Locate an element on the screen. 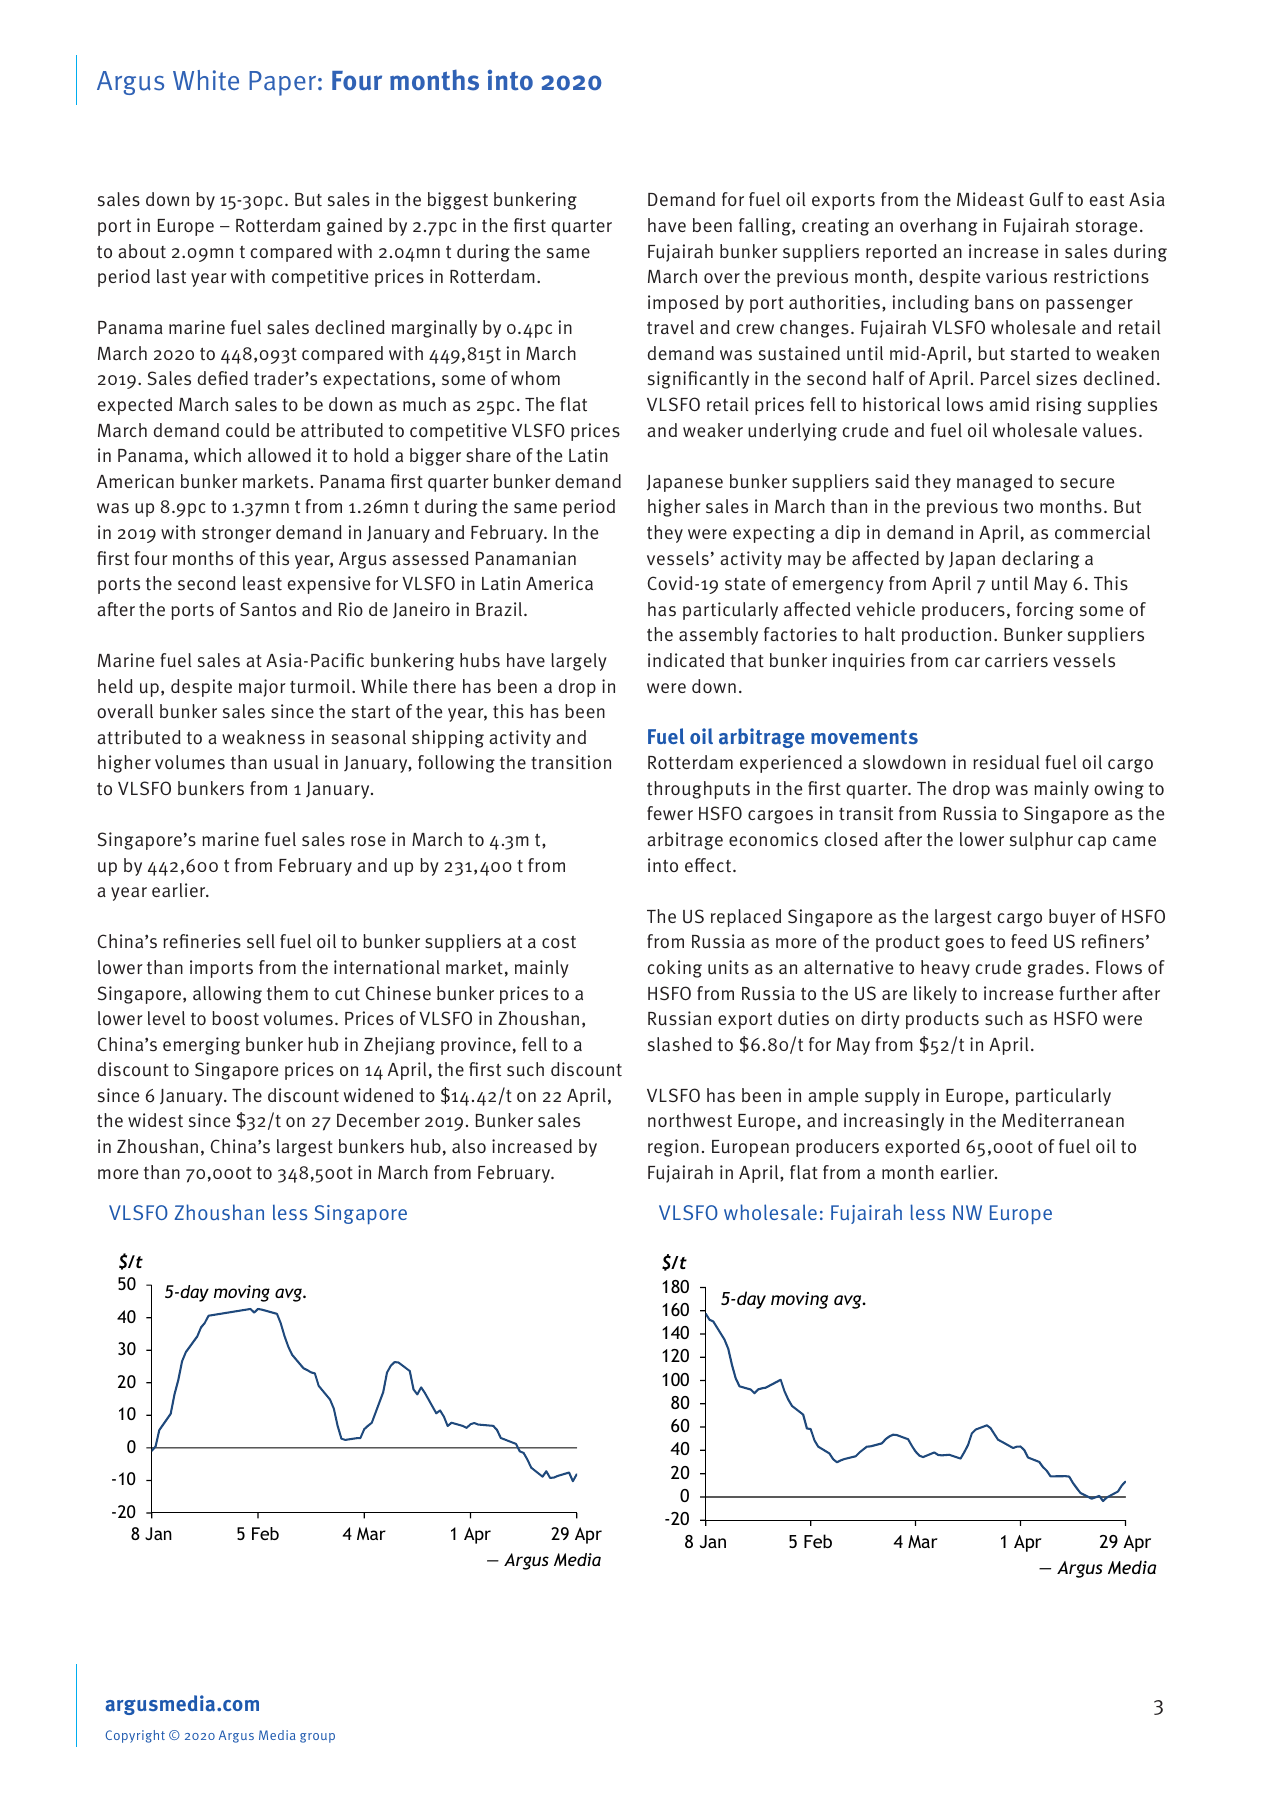  cost is located at coordinates (559, 942).
